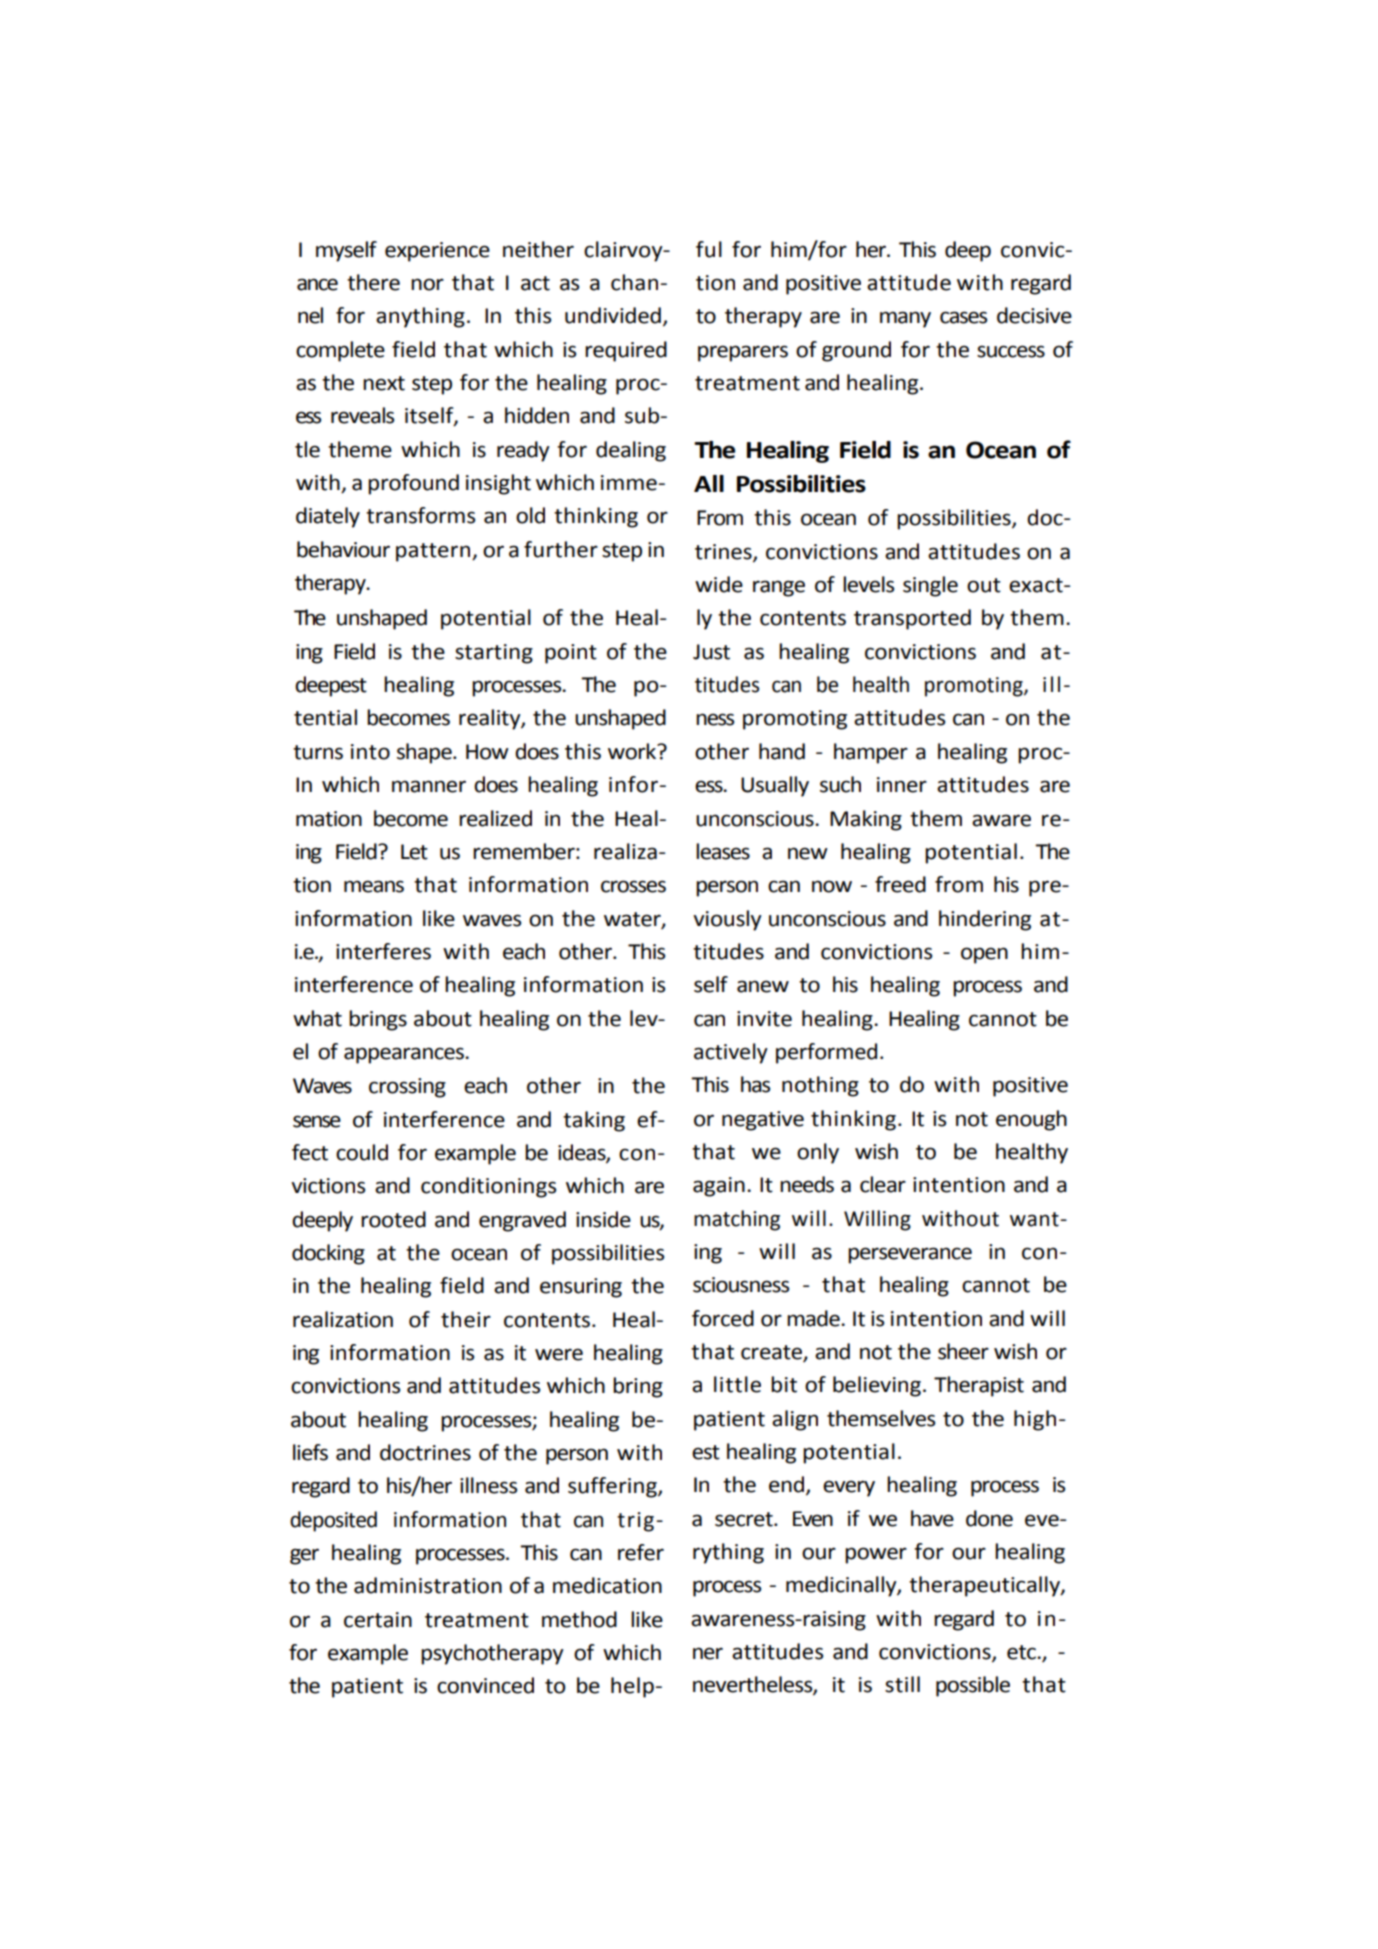 The height and width of the screenshot is (1949, 1378). I want to click on nor, so click(427, 284).
